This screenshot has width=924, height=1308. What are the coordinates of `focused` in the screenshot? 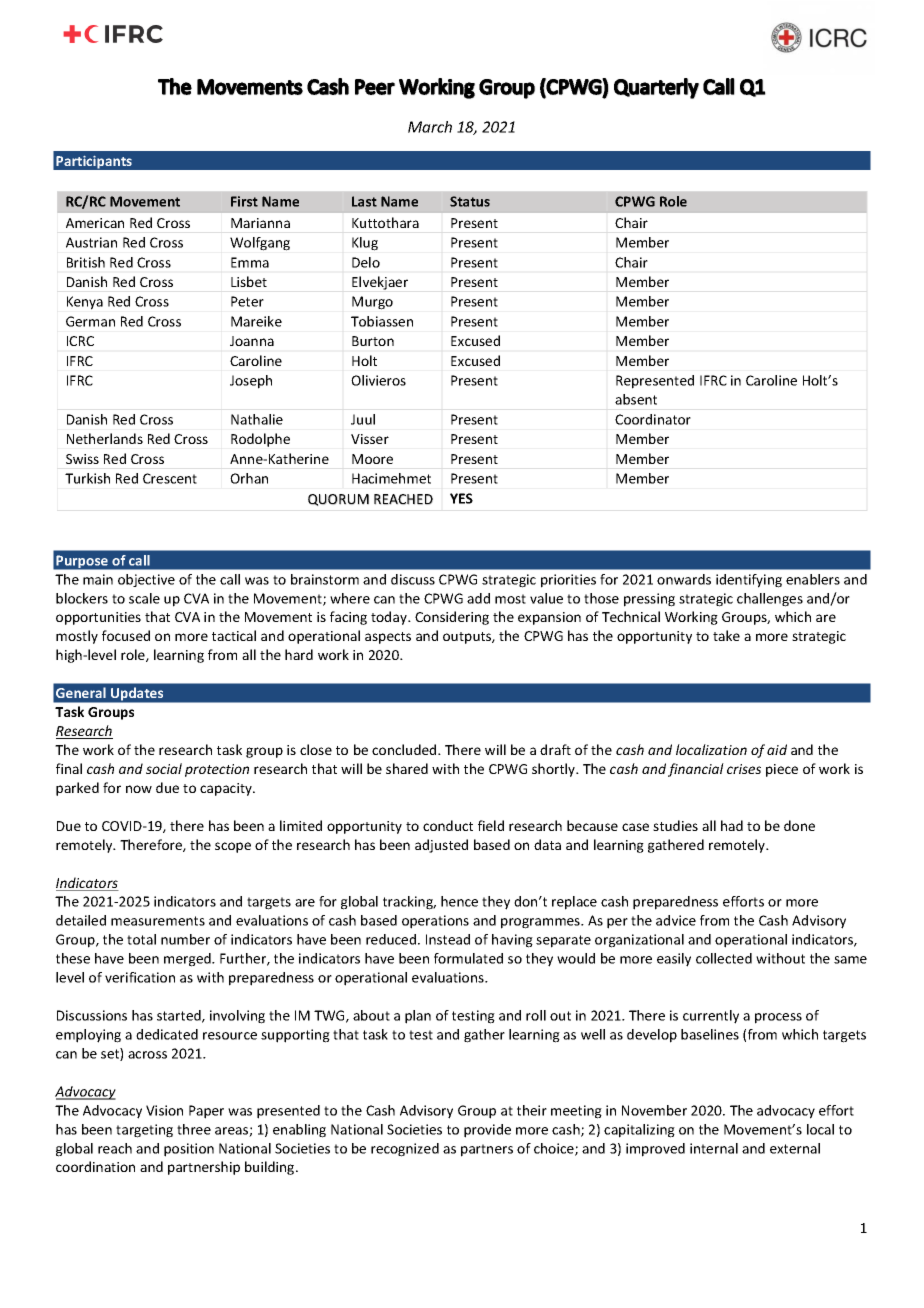 It's located at (126, 635).
